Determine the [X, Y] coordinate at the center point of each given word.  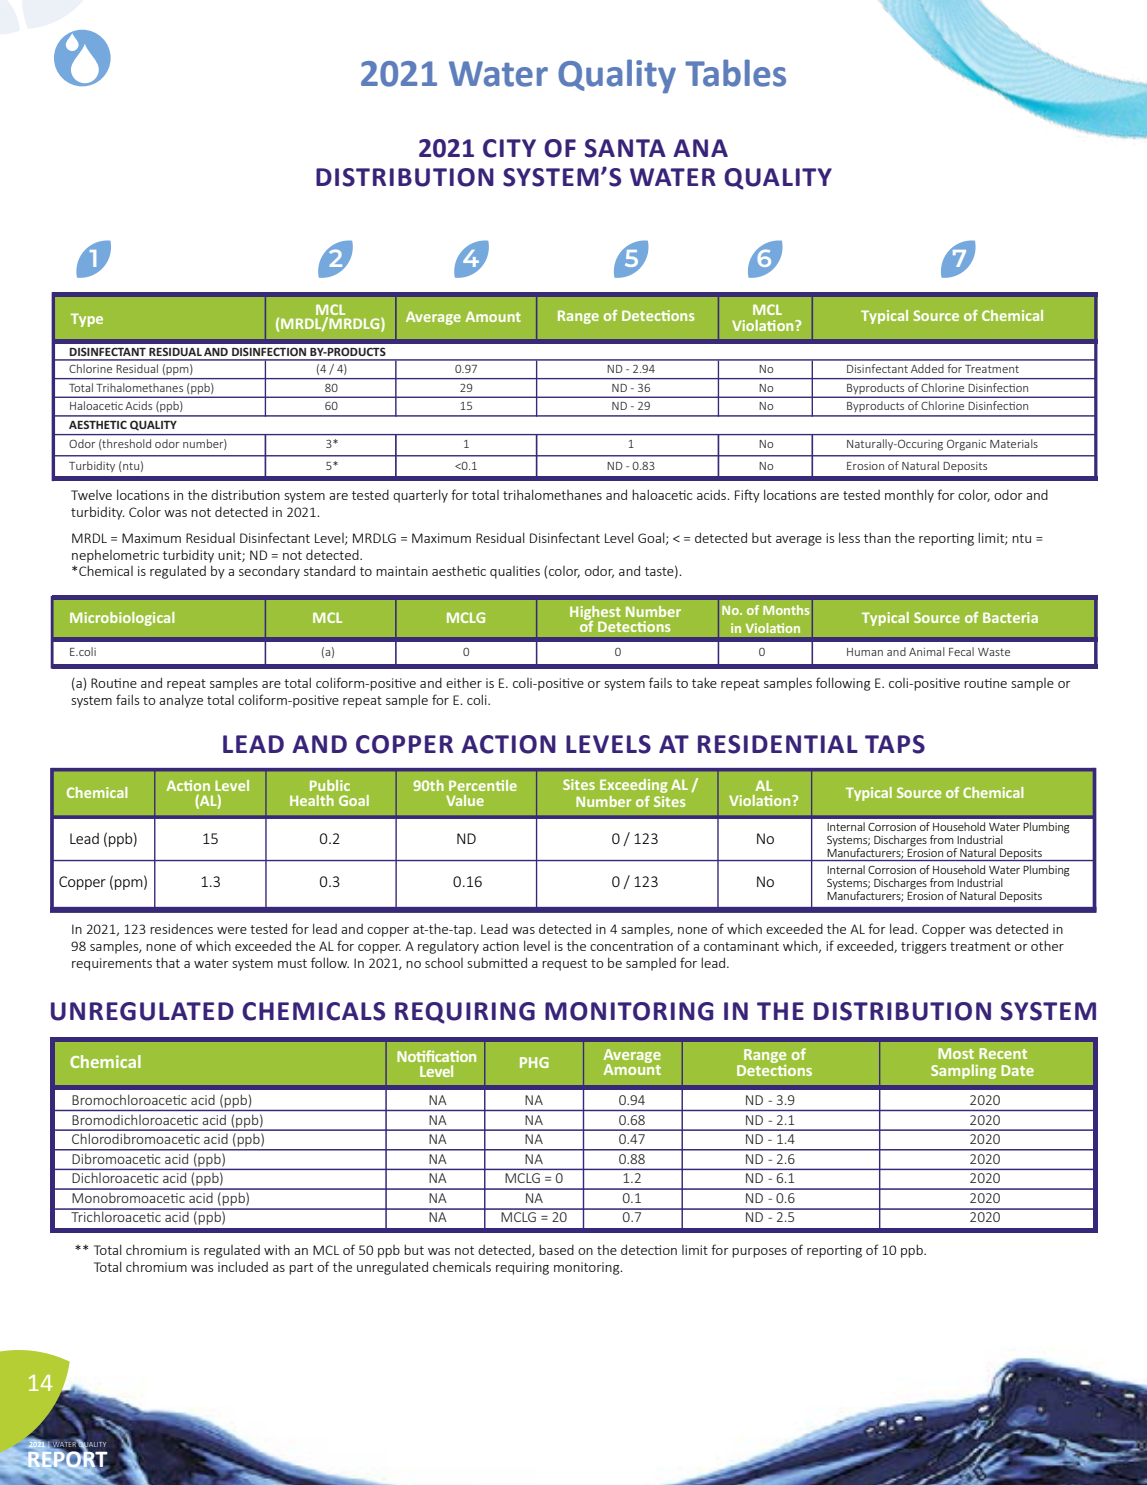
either [464, 682]
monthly [909, 496]
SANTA [625, 148]
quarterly [420, 496]
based [556, 1249]
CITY [509, 148]
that [168, 962]
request [564, 965]
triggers [923, 947]
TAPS [895, 744]
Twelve [91, 495]
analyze [181, 701]
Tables [735, 73]
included [243, 1266]
